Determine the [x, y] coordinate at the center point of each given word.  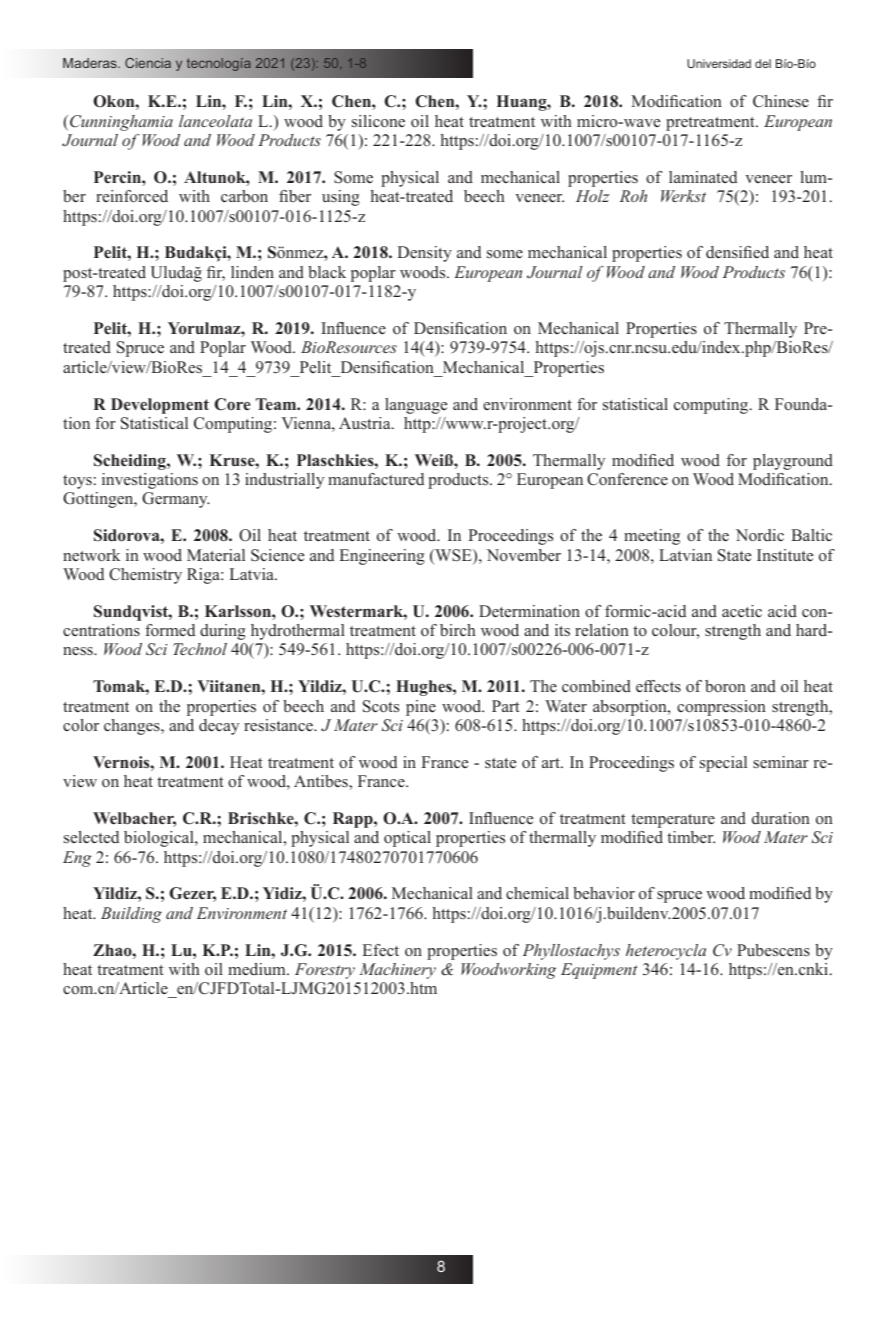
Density [424, 254]
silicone [378, 121]
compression [721, 708]
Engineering [382, 557]
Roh [633, 196]
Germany [176, 500]
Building [131, 915]
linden [252, 272]
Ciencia [148, 63]
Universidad [719, 63]
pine [421, 708]
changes [133, 727]
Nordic [760, 535]
